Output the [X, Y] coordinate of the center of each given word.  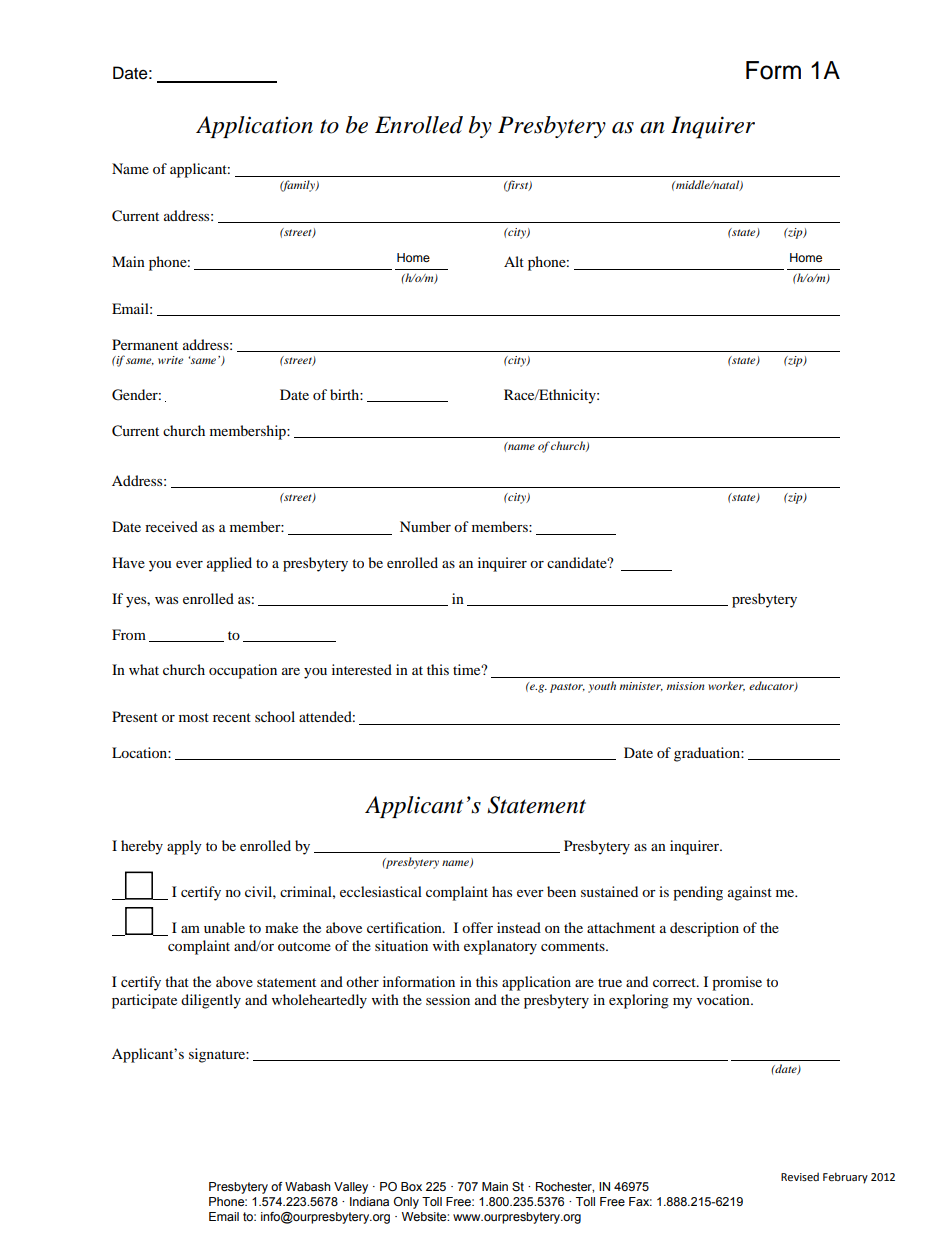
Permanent [145, 344]
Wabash [308, 1186]
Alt [514, 261]
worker [726, 686]
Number [425, 526]
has [502, 891]
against [750, 893]
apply [184, 847]
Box [411, 1186]
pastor [567, 688]
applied [229, 564]
